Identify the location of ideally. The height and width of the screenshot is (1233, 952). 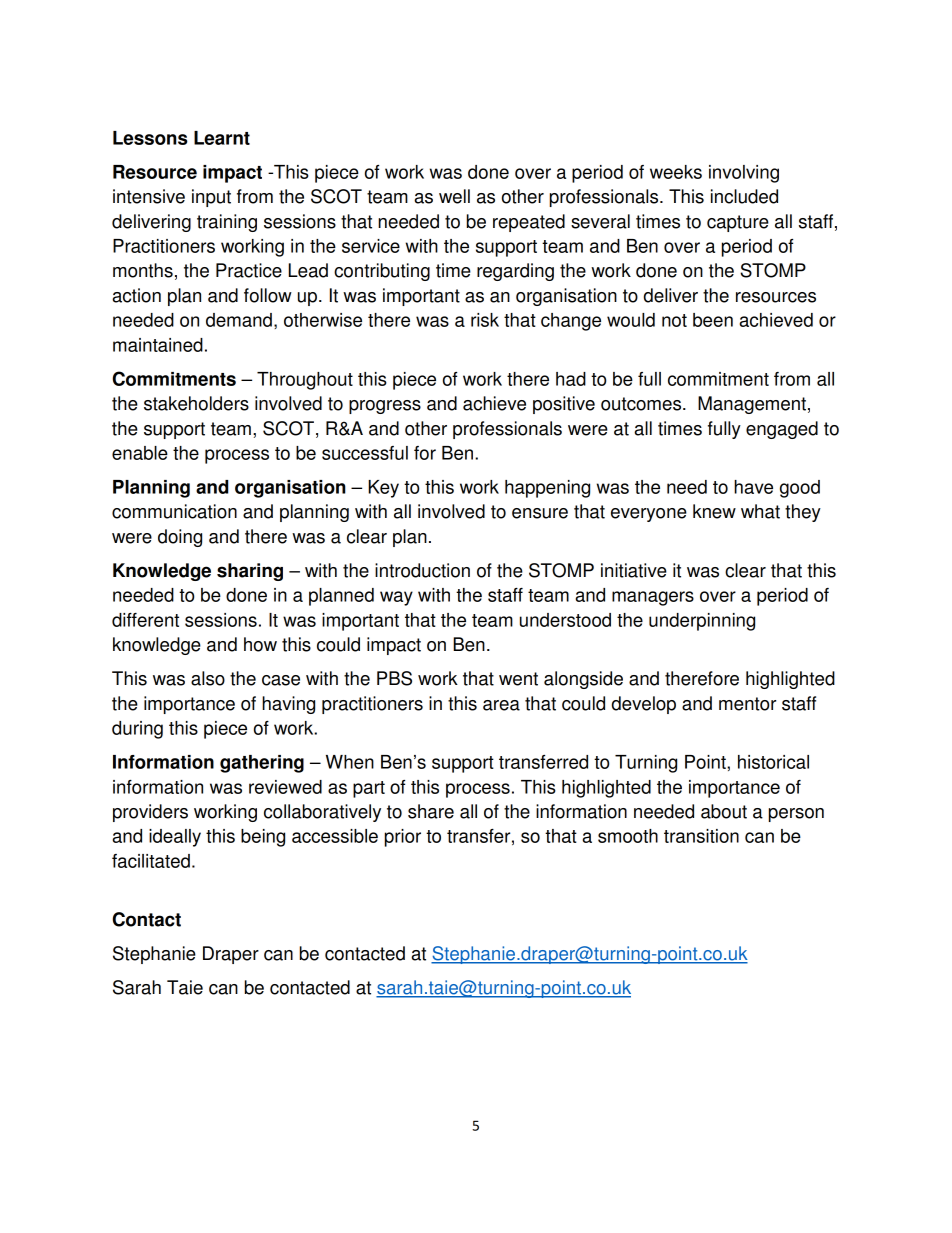
(175, 838).
